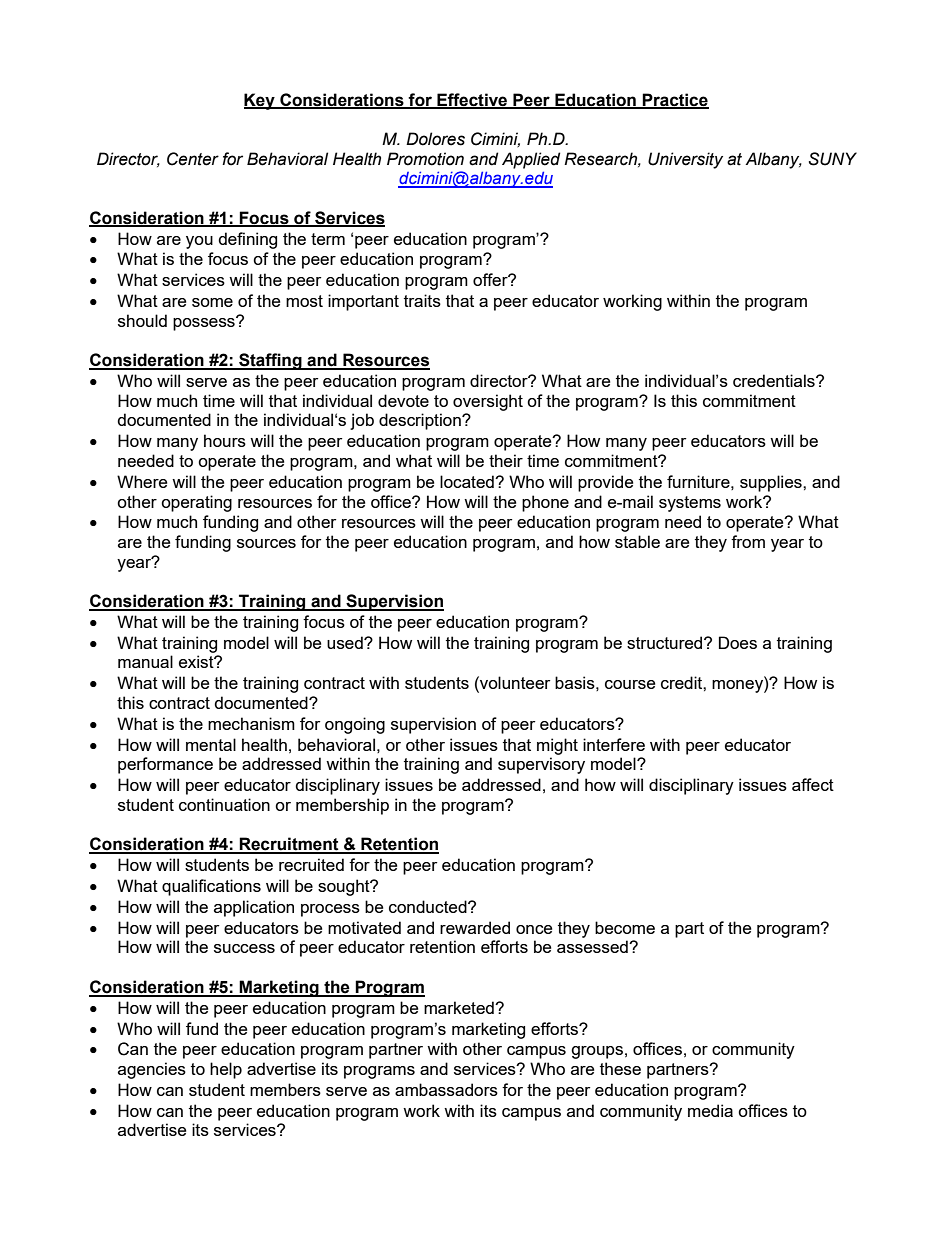  Describe the element at coordinates (224, 804) in the screenshot. I see `continuation` at that location.
